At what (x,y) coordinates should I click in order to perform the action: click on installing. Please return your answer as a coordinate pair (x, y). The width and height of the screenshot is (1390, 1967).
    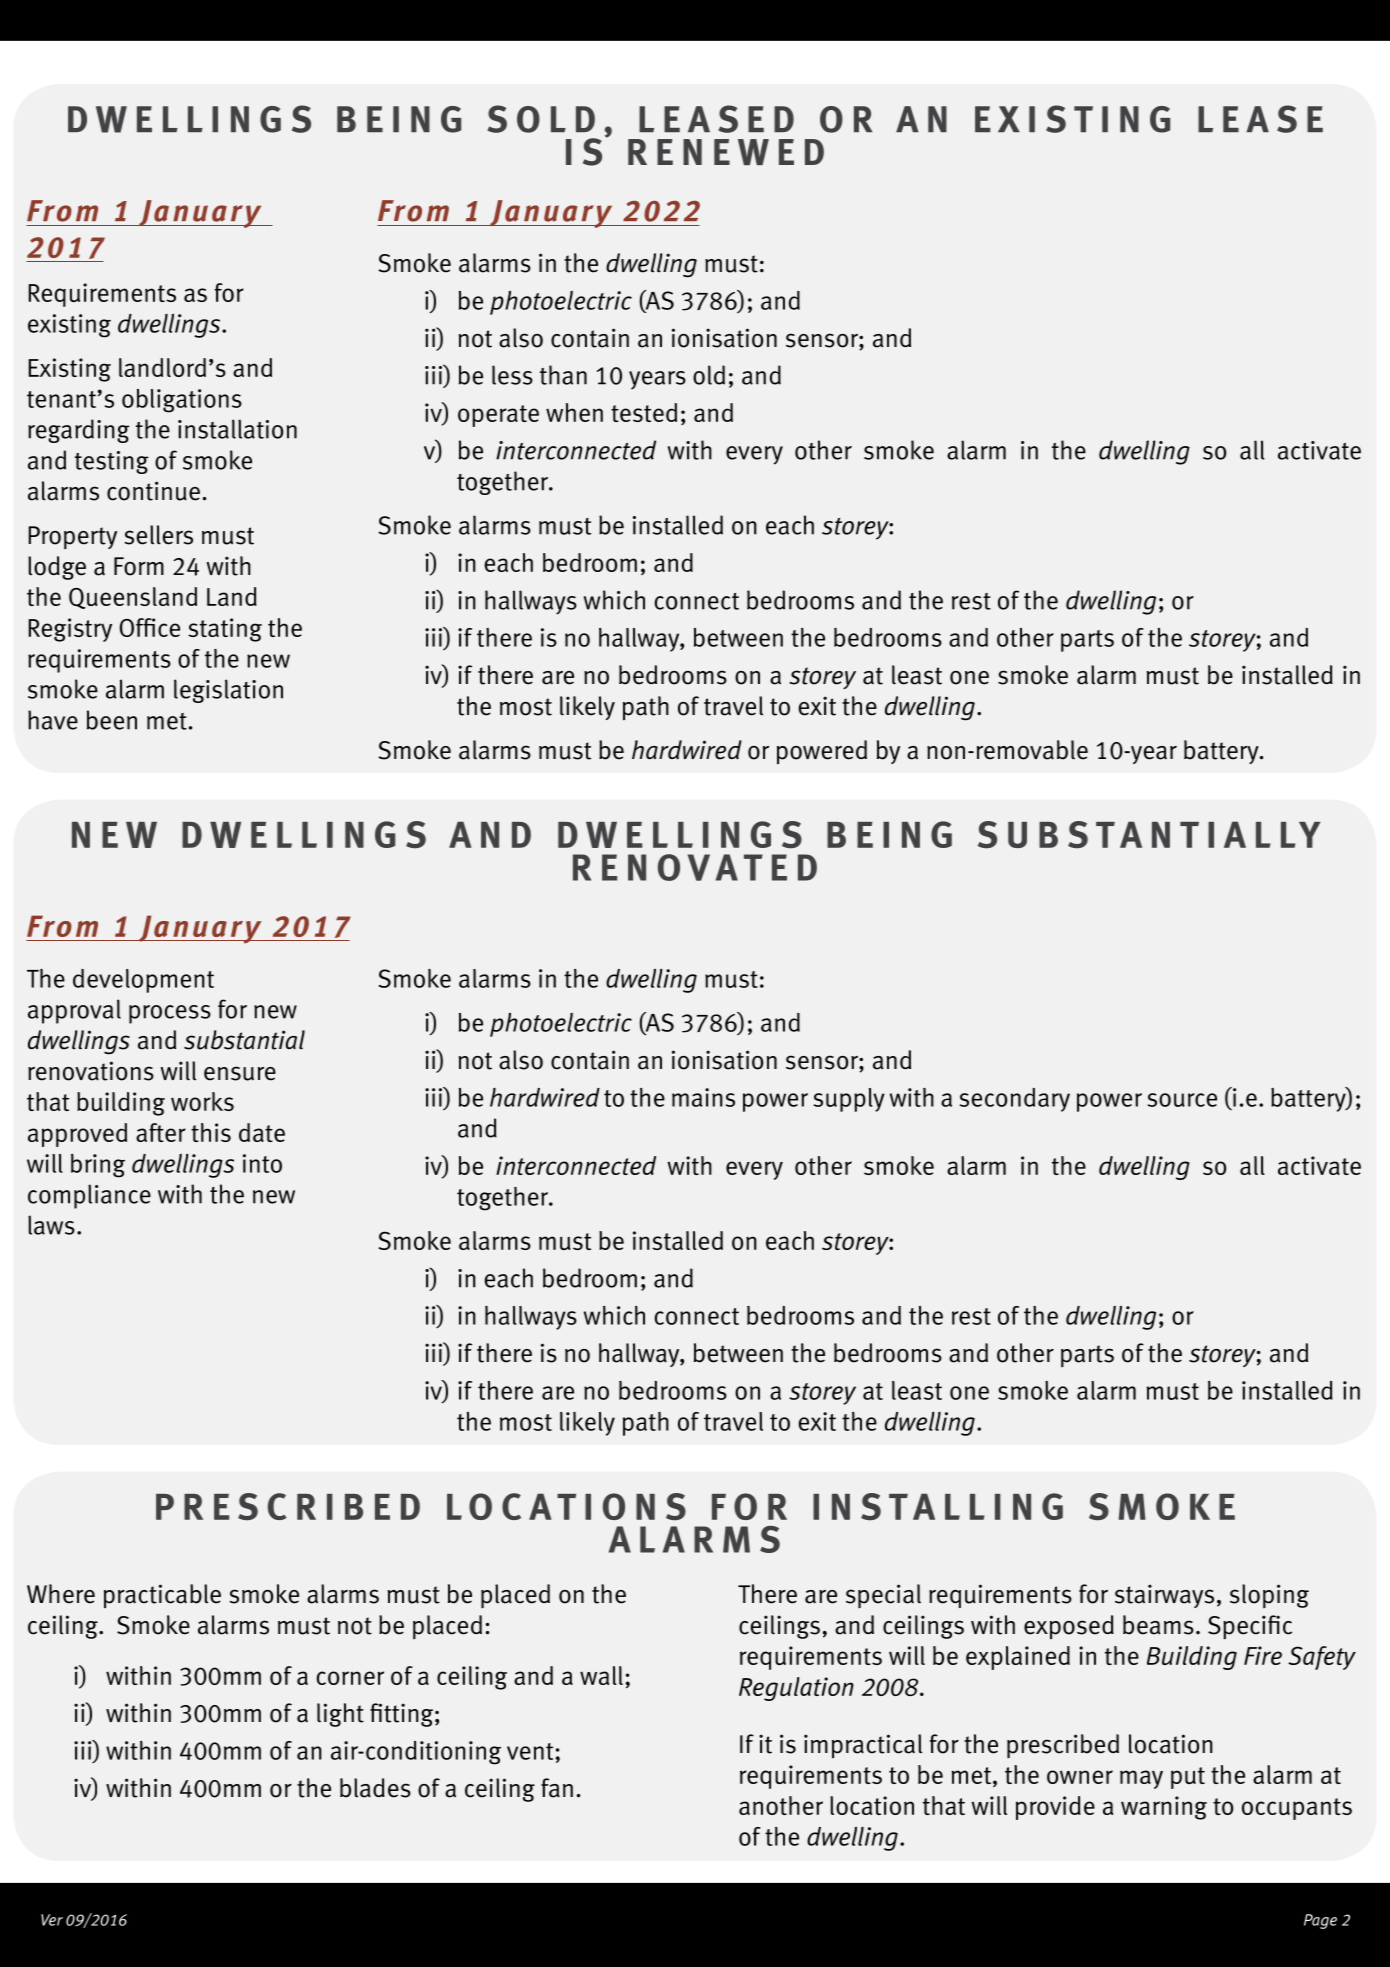
    Looking at the image, I should click on (938, 1507).
